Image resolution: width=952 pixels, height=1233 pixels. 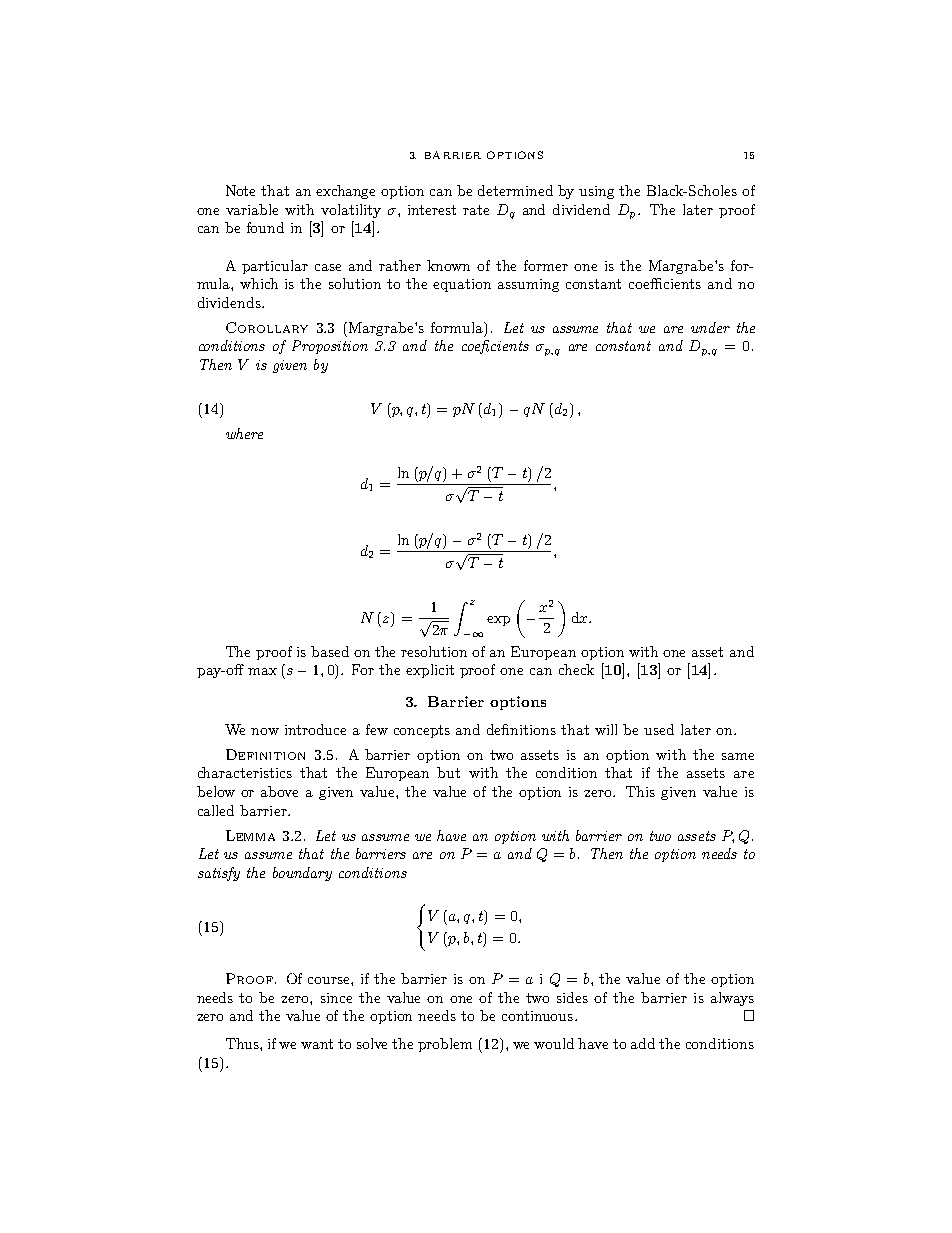 What do you see at coordinates (265, 227) in the screenshot?
I see `found` at bounding box center [265, 227].
